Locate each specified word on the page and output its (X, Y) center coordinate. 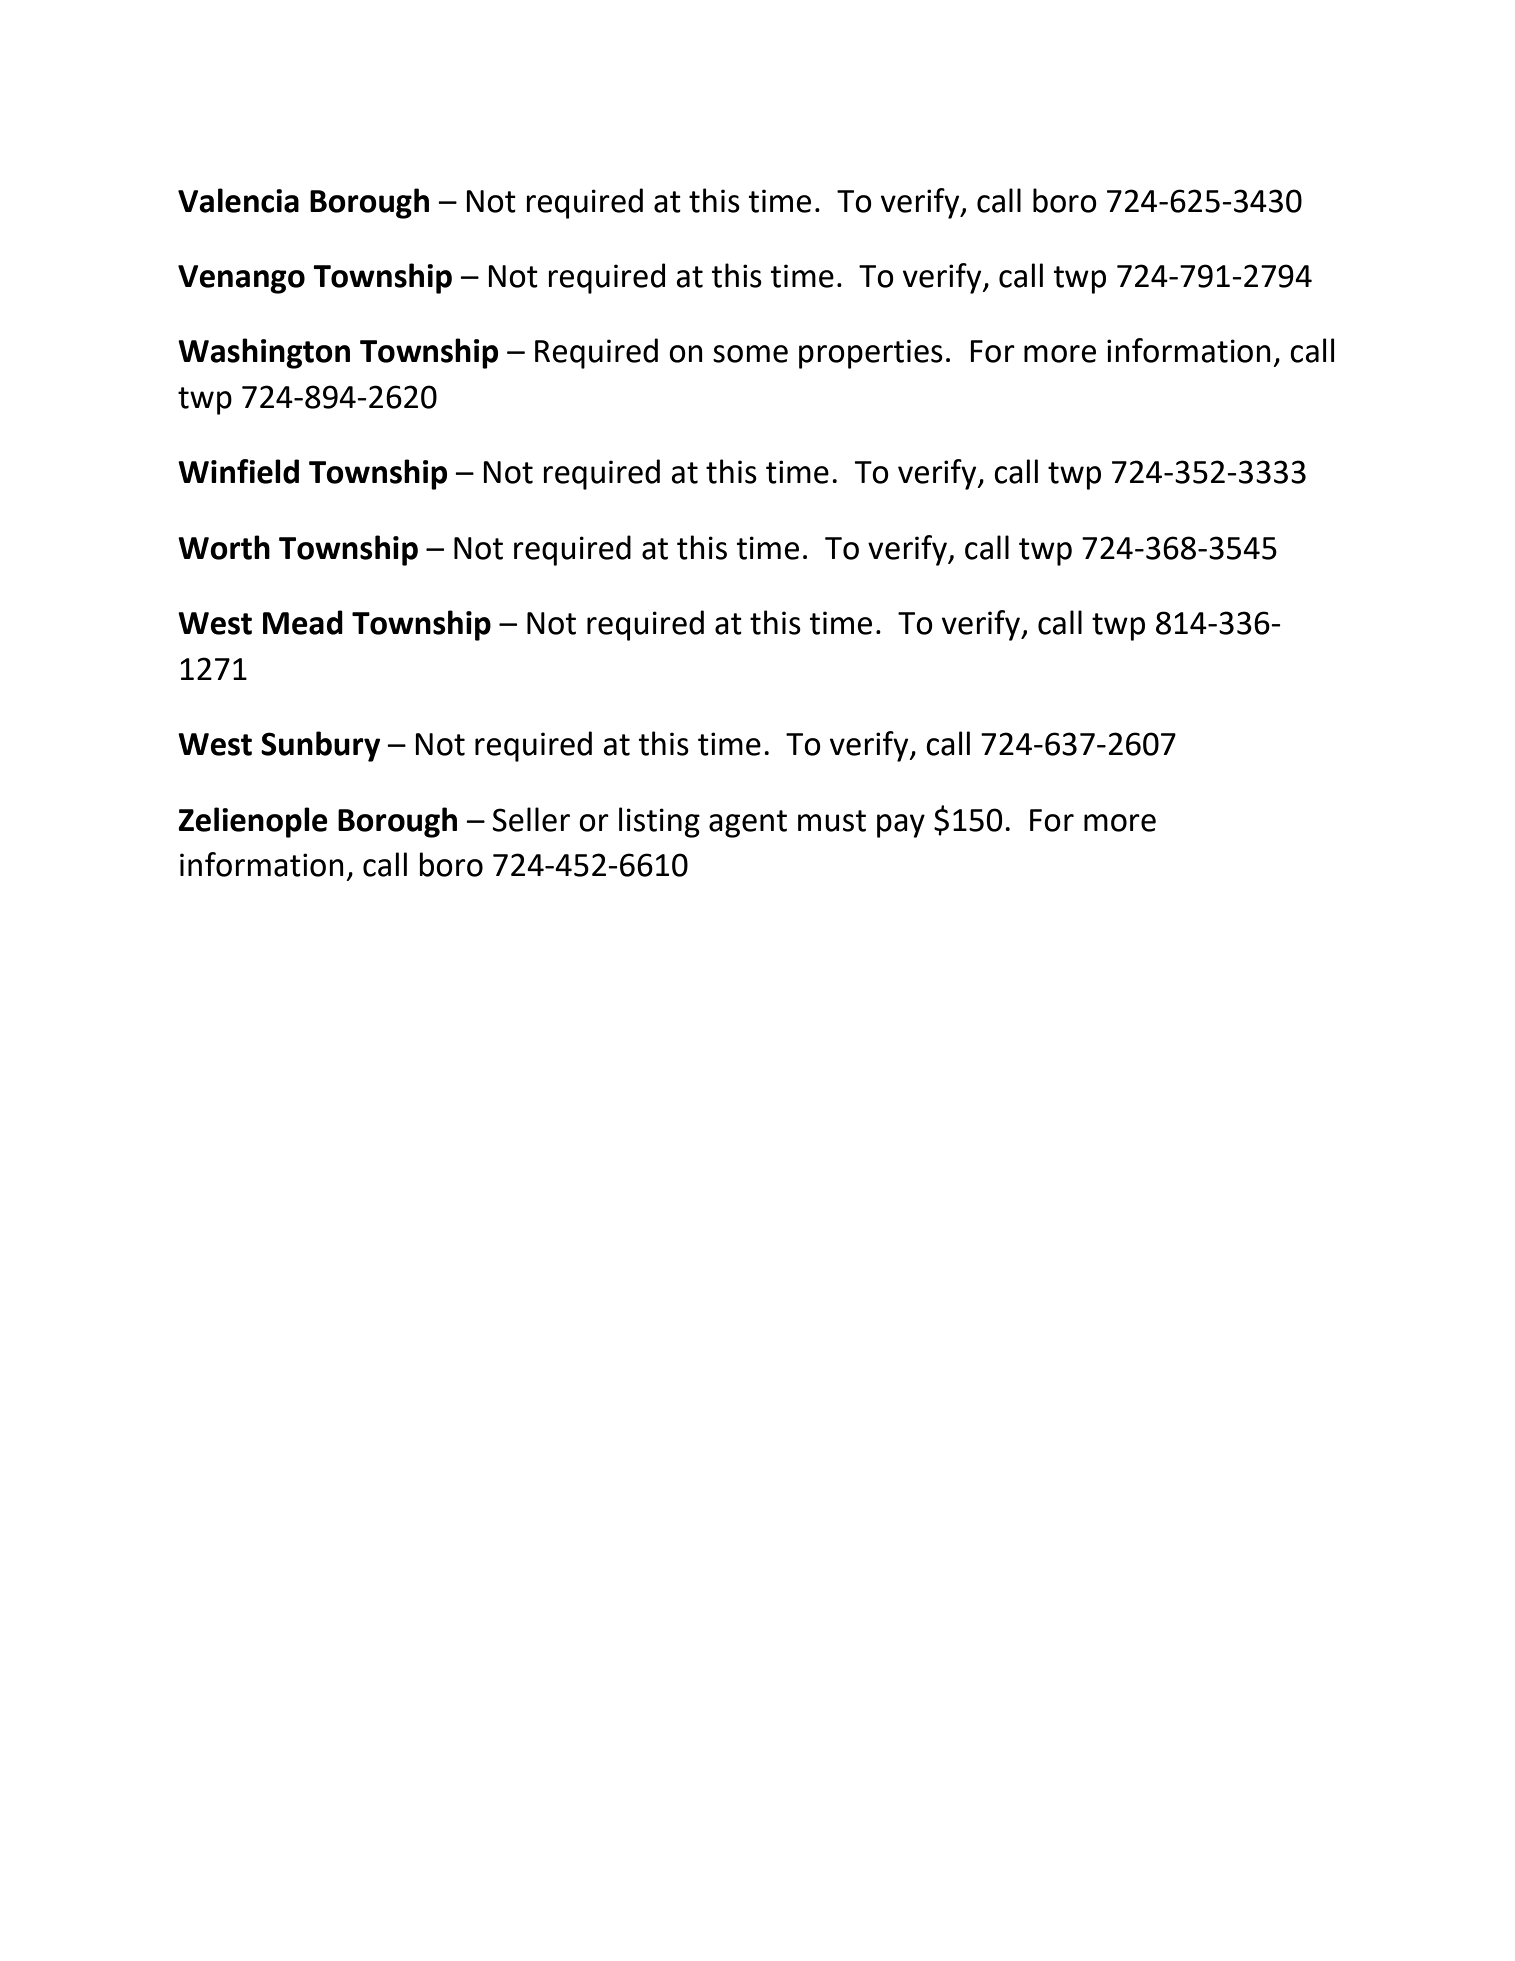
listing (659, 822)
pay (901, 826)
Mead (303, 622)
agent (748, 824)
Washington (264, 353)
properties (871, 354)
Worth (224, 547)
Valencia (238, 200)
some (750, 354)
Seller (531, 819)
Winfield (238, 471)
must (832, 821)
